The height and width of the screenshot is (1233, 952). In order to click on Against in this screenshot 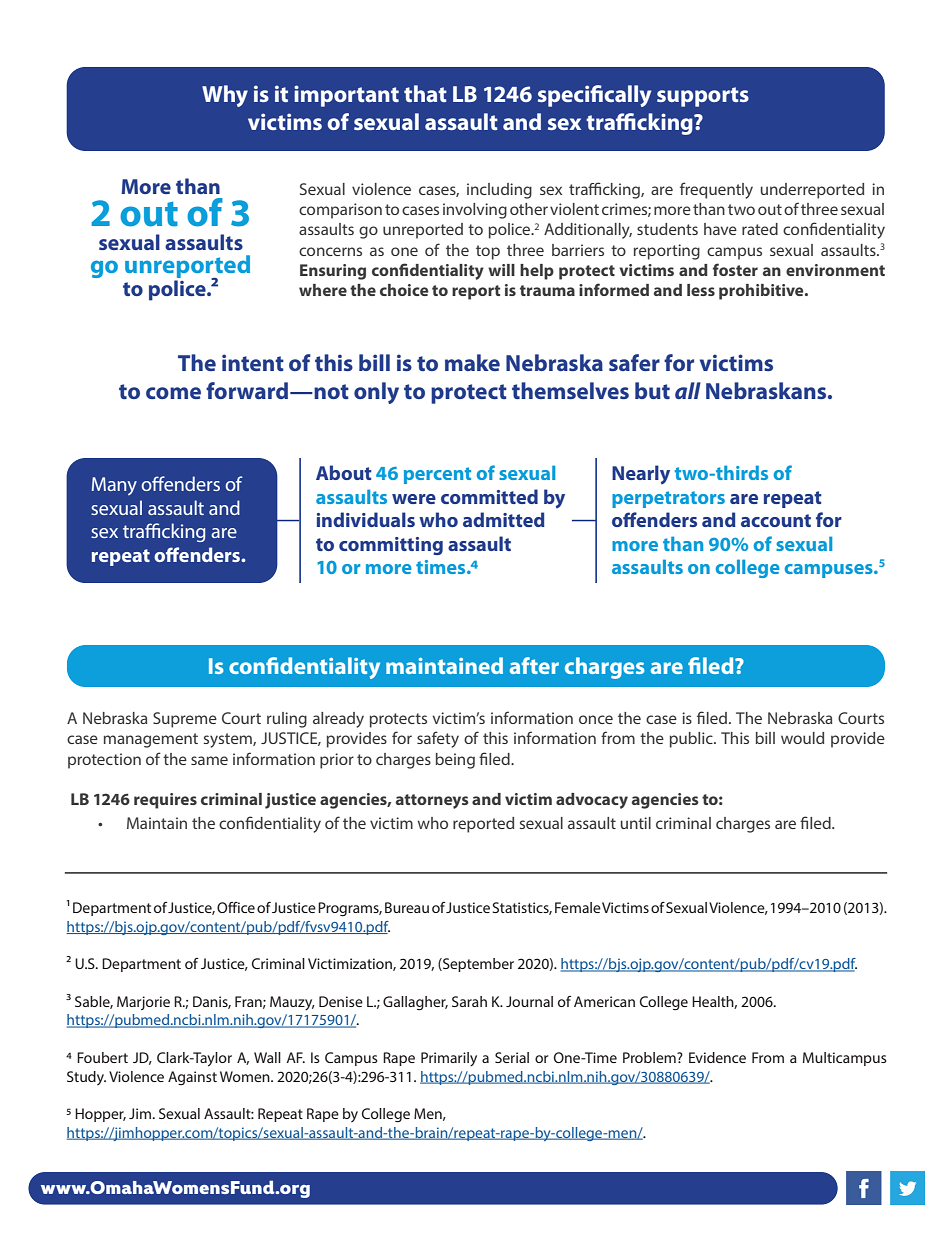, I will do `click(192, 1078)`.
